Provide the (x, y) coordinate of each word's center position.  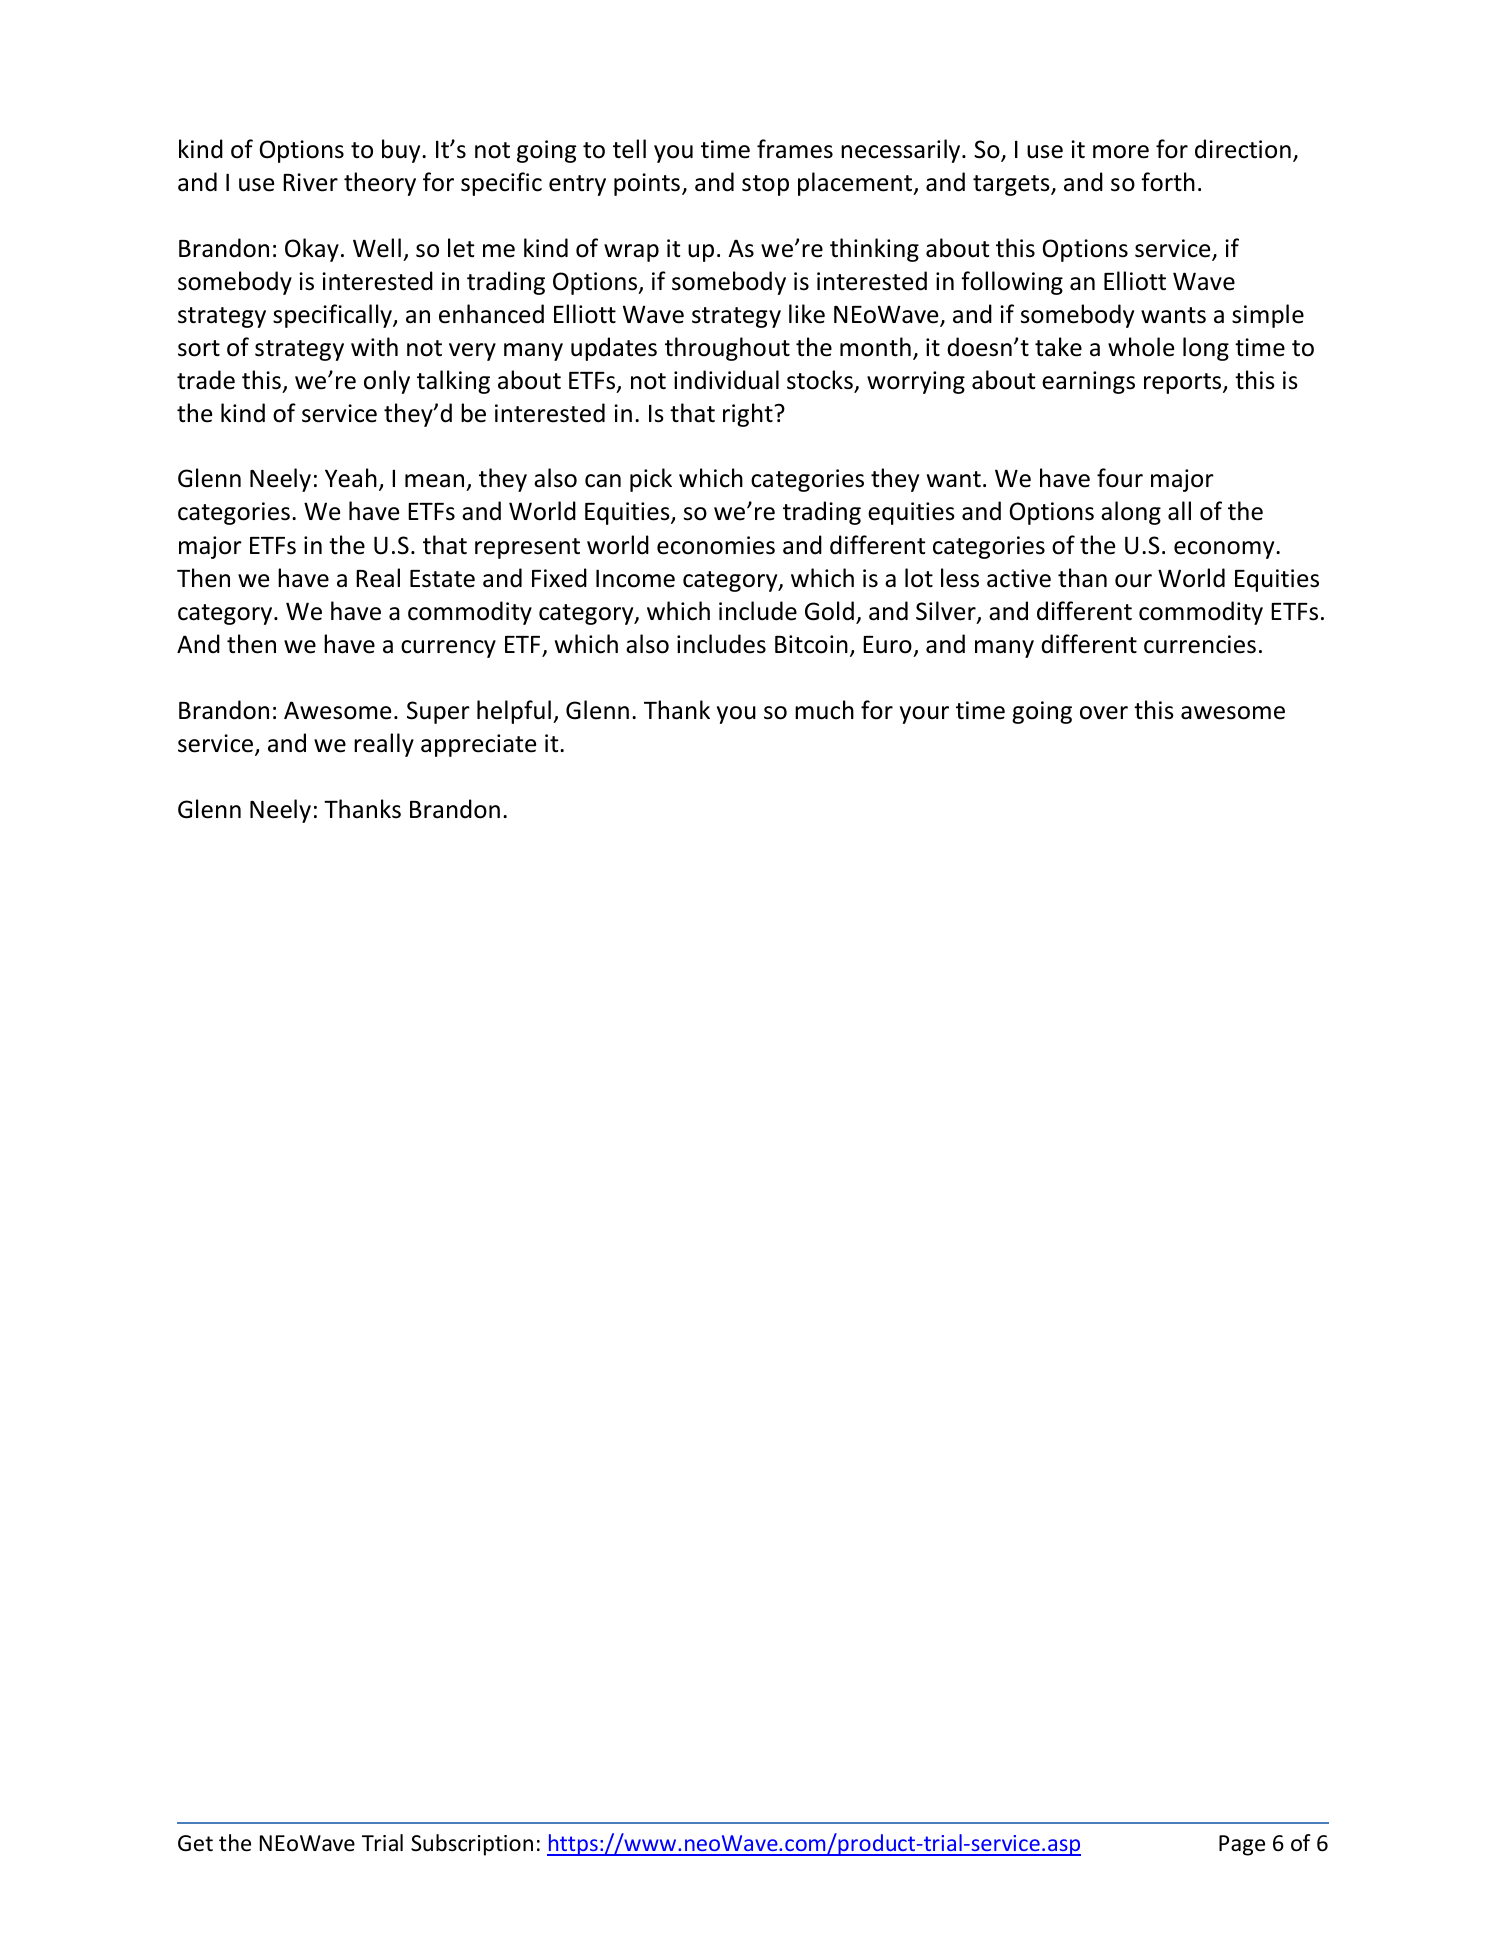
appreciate (478, 745)
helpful (514, 712)
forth (1168, 182)
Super (438, 712)
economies (716, 545)
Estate (442, 579)
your (924, 715)
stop (765, 185)
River (310, 182)
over (1104, 713)
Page (1242, 1845)
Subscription (472, 1845)
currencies (1200, 644)
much (824, 710)
